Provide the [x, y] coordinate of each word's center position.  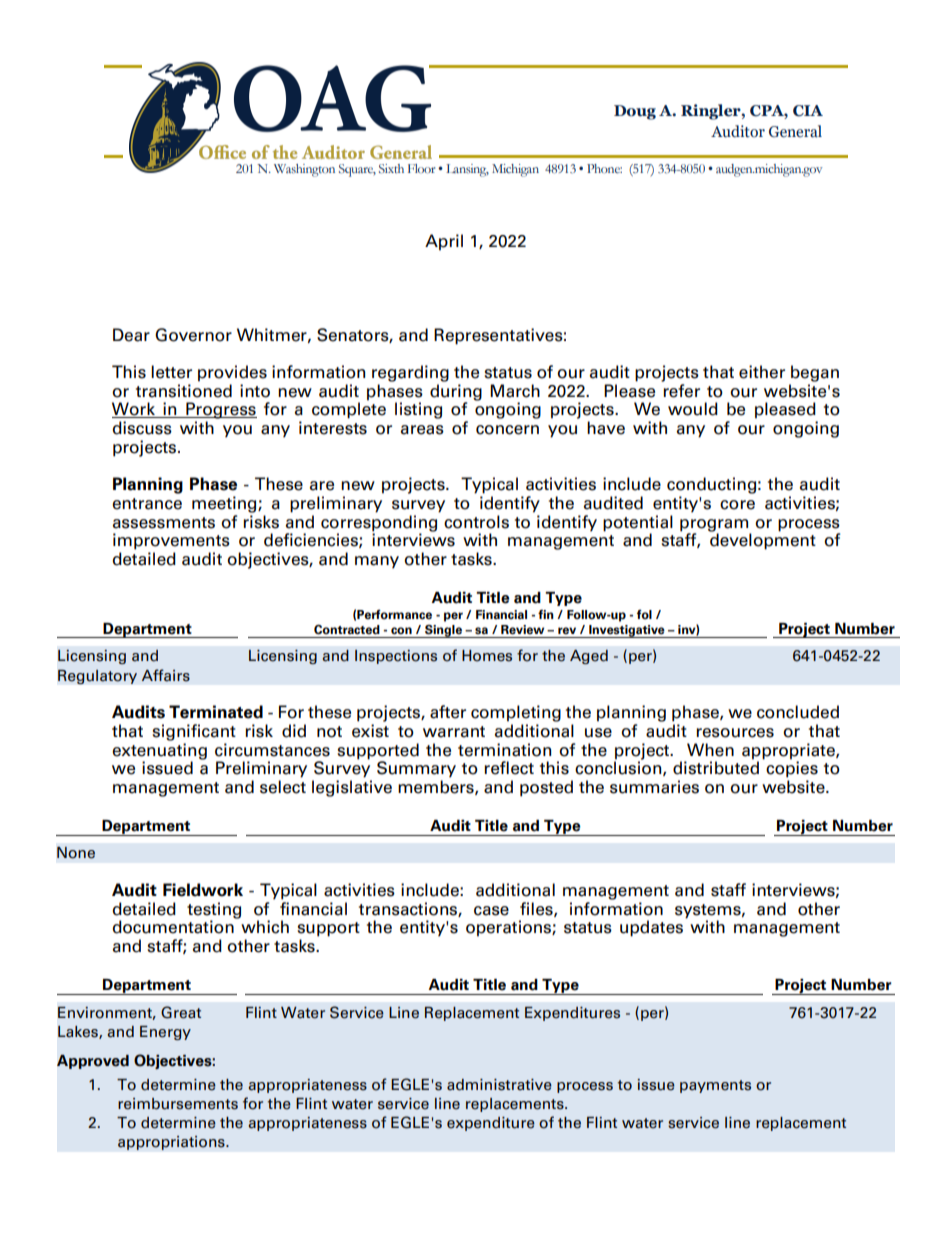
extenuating [159, 752]
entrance [147, 504]
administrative [499, 1085]
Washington [304, 170]
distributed [716, 767]
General [795, 131]
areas [422, 430]
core [737, 505]
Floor [421, 168]
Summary [416, 769]
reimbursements [178, 1104]
